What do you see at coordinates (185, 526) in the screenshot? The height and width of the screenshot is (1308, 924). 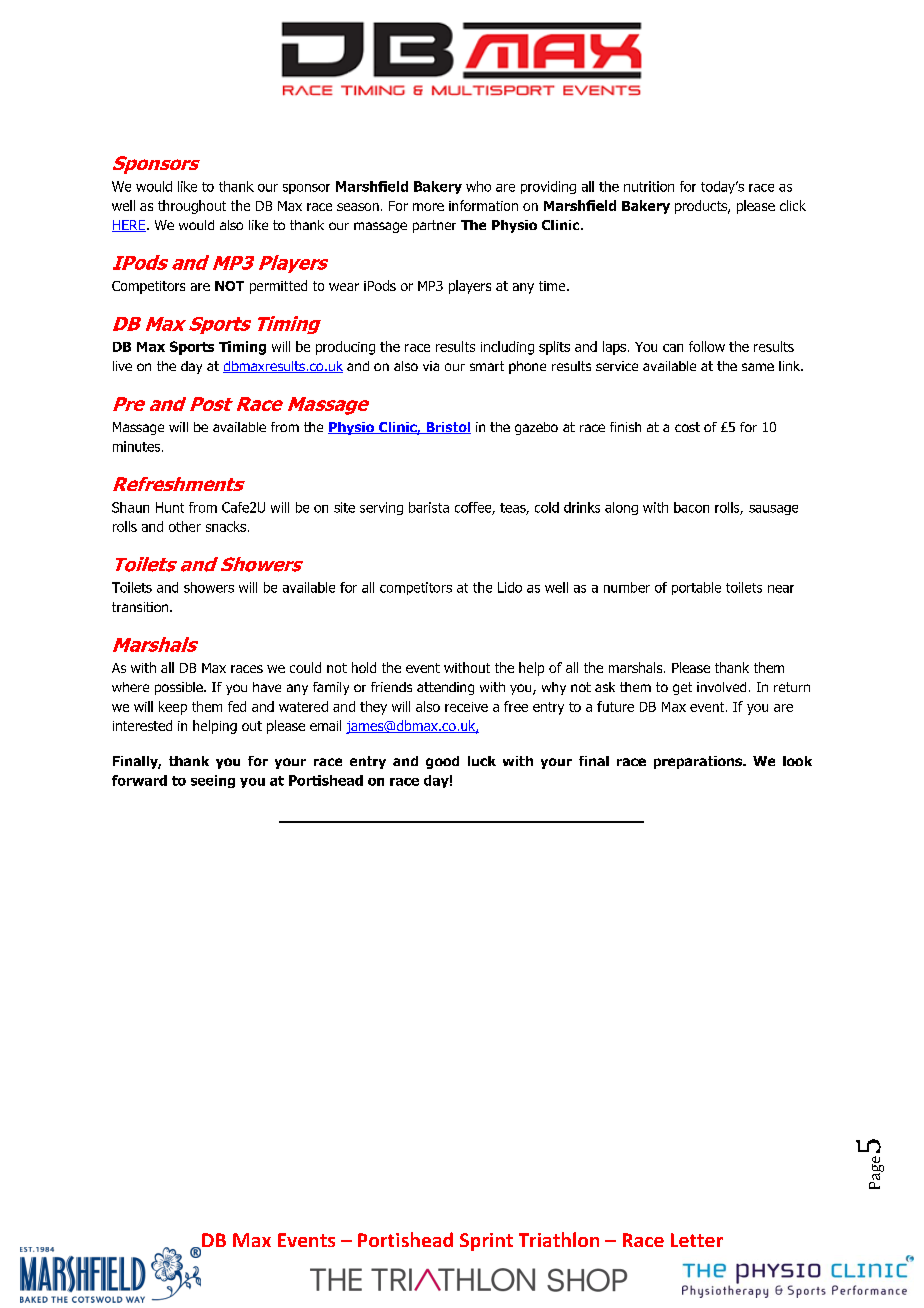 I see `other` at bounding box center [185, 526].
